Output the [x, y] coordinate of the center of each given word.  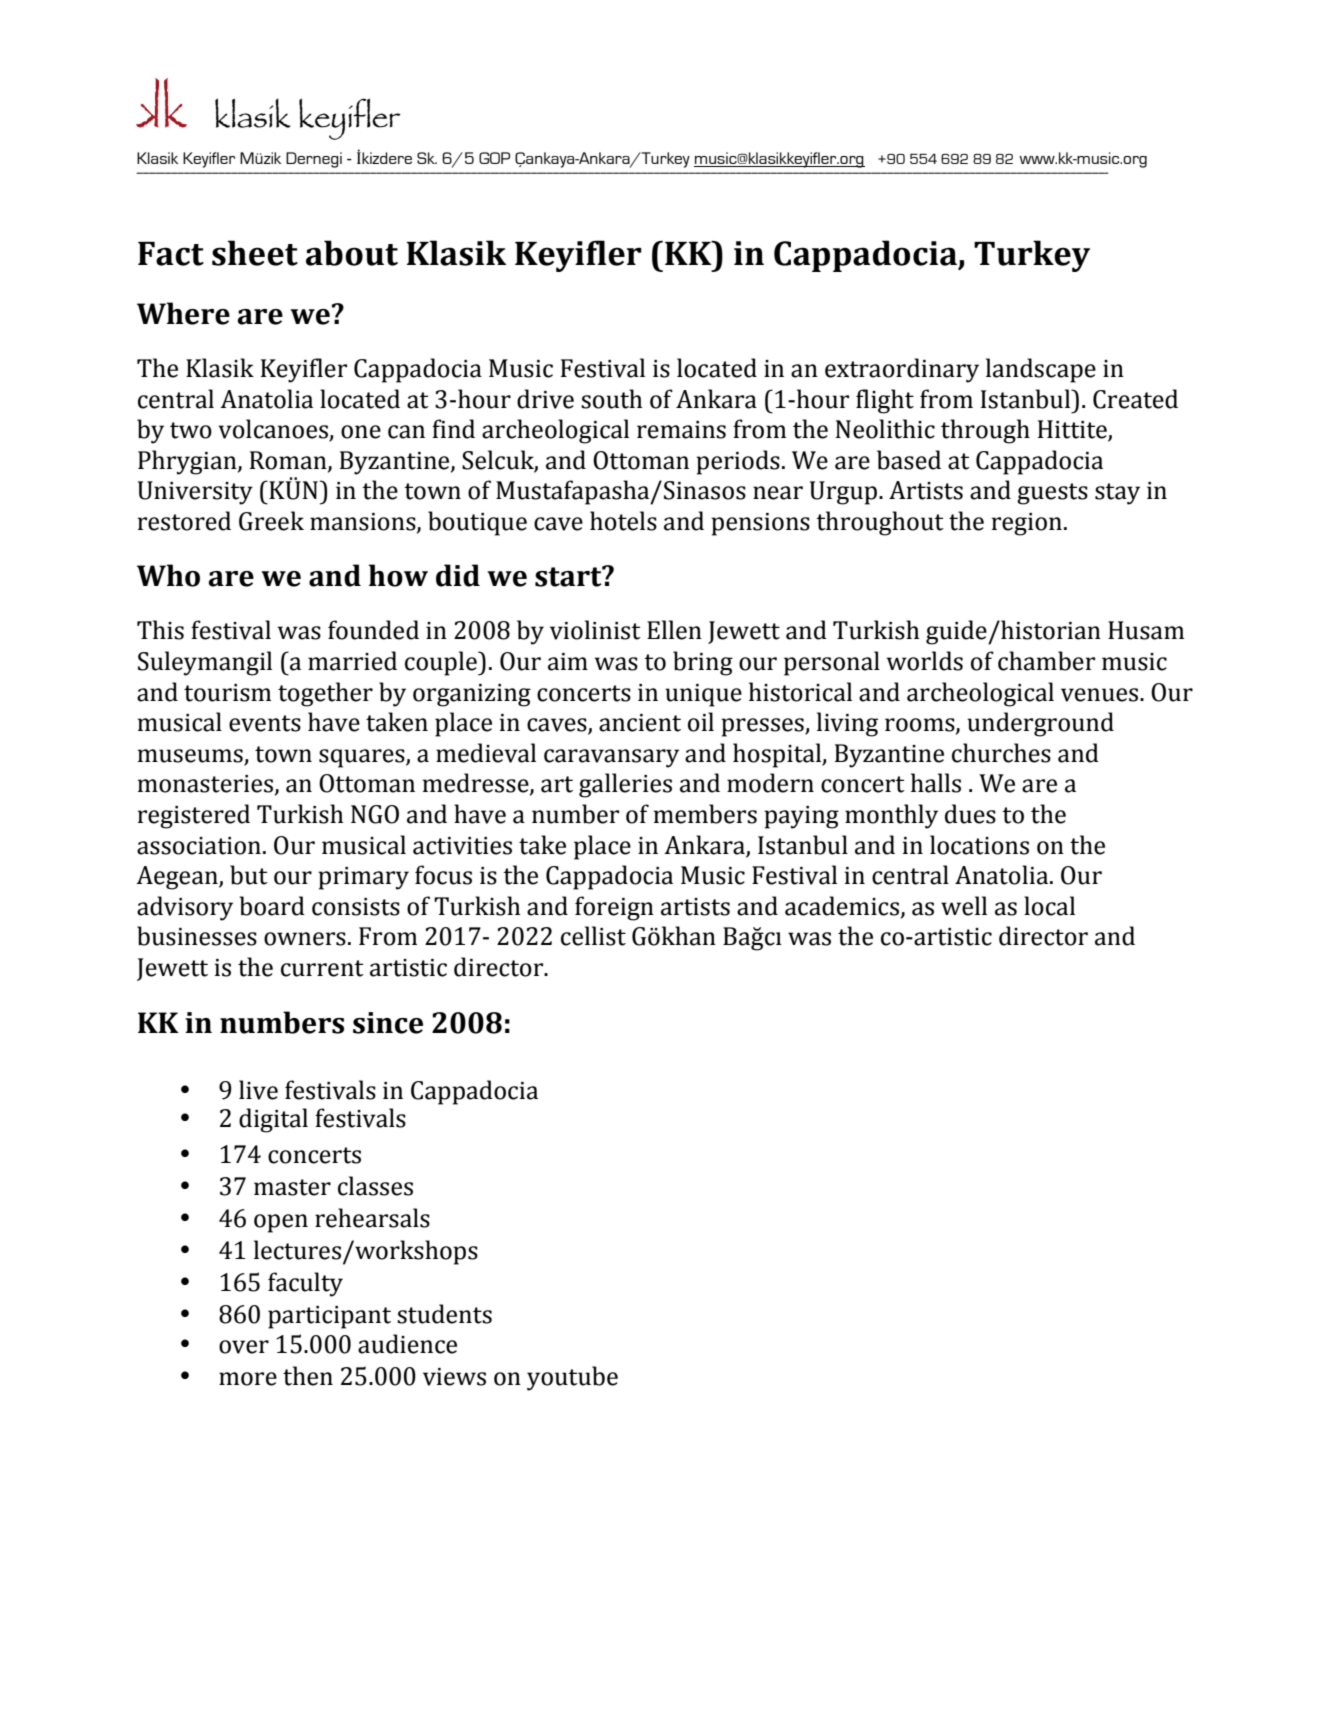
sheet [255, 253]
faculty [305, 1284]
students [444, 1314]
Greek [271, 521]
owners [305, 939]
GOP [494, 158]
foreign [614, 908]
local [1049, 906]
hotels [623, 521]
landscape [1041, 370]
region [1027, 524]
